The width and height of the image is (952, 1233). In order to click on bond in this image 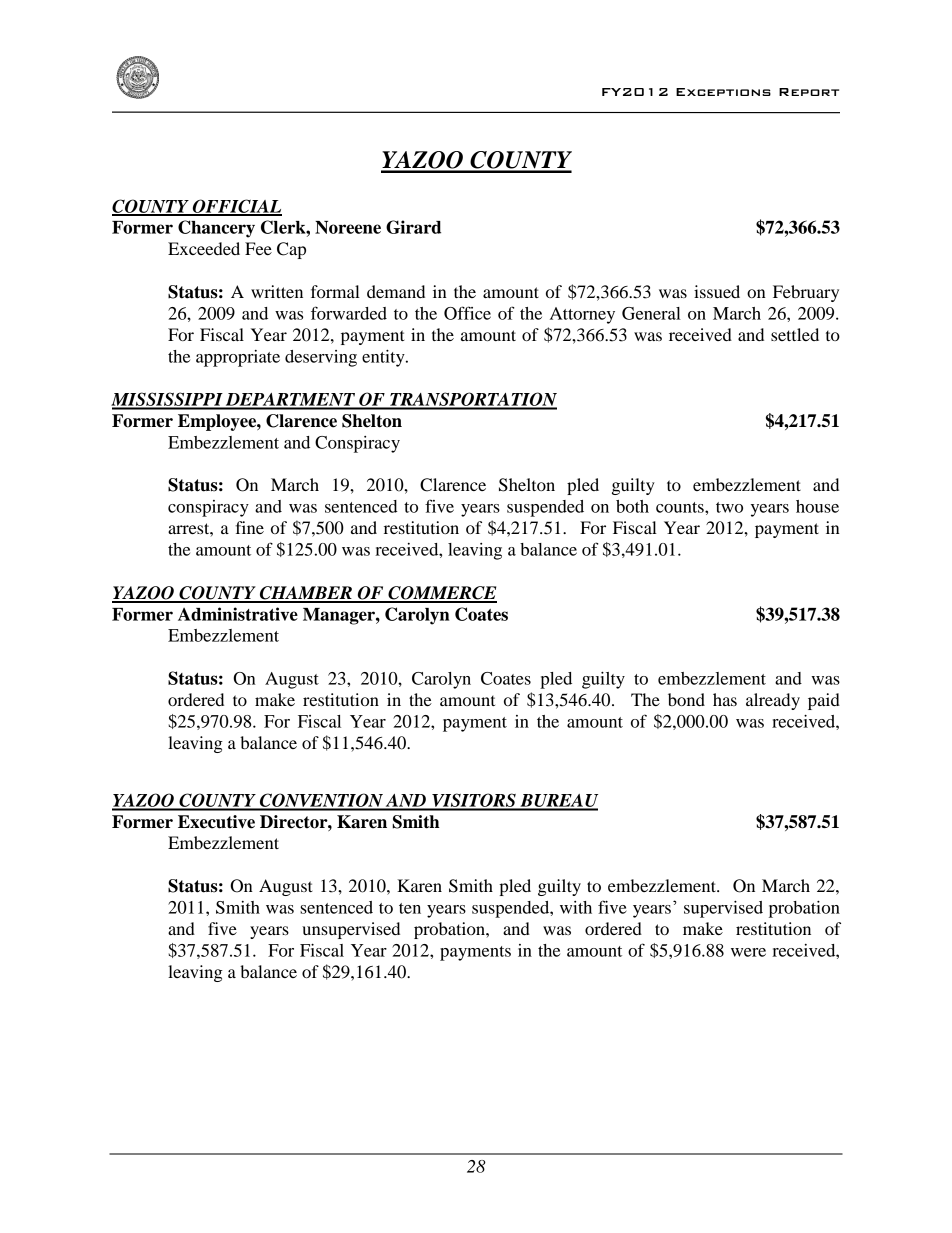, I will do `click(686, 699)`.
